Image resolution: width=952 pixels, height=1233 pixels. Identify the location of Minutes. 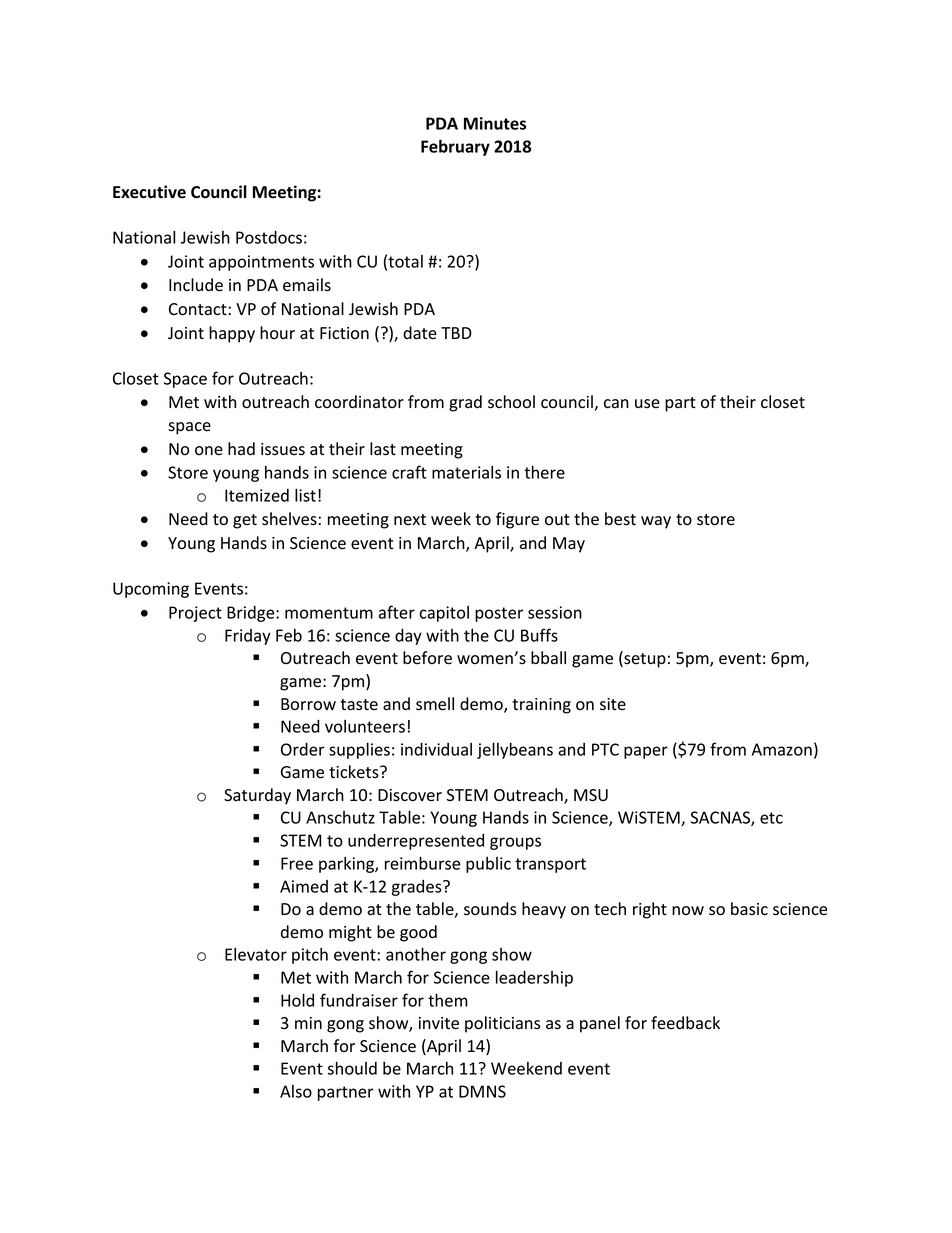
(495, 123).
